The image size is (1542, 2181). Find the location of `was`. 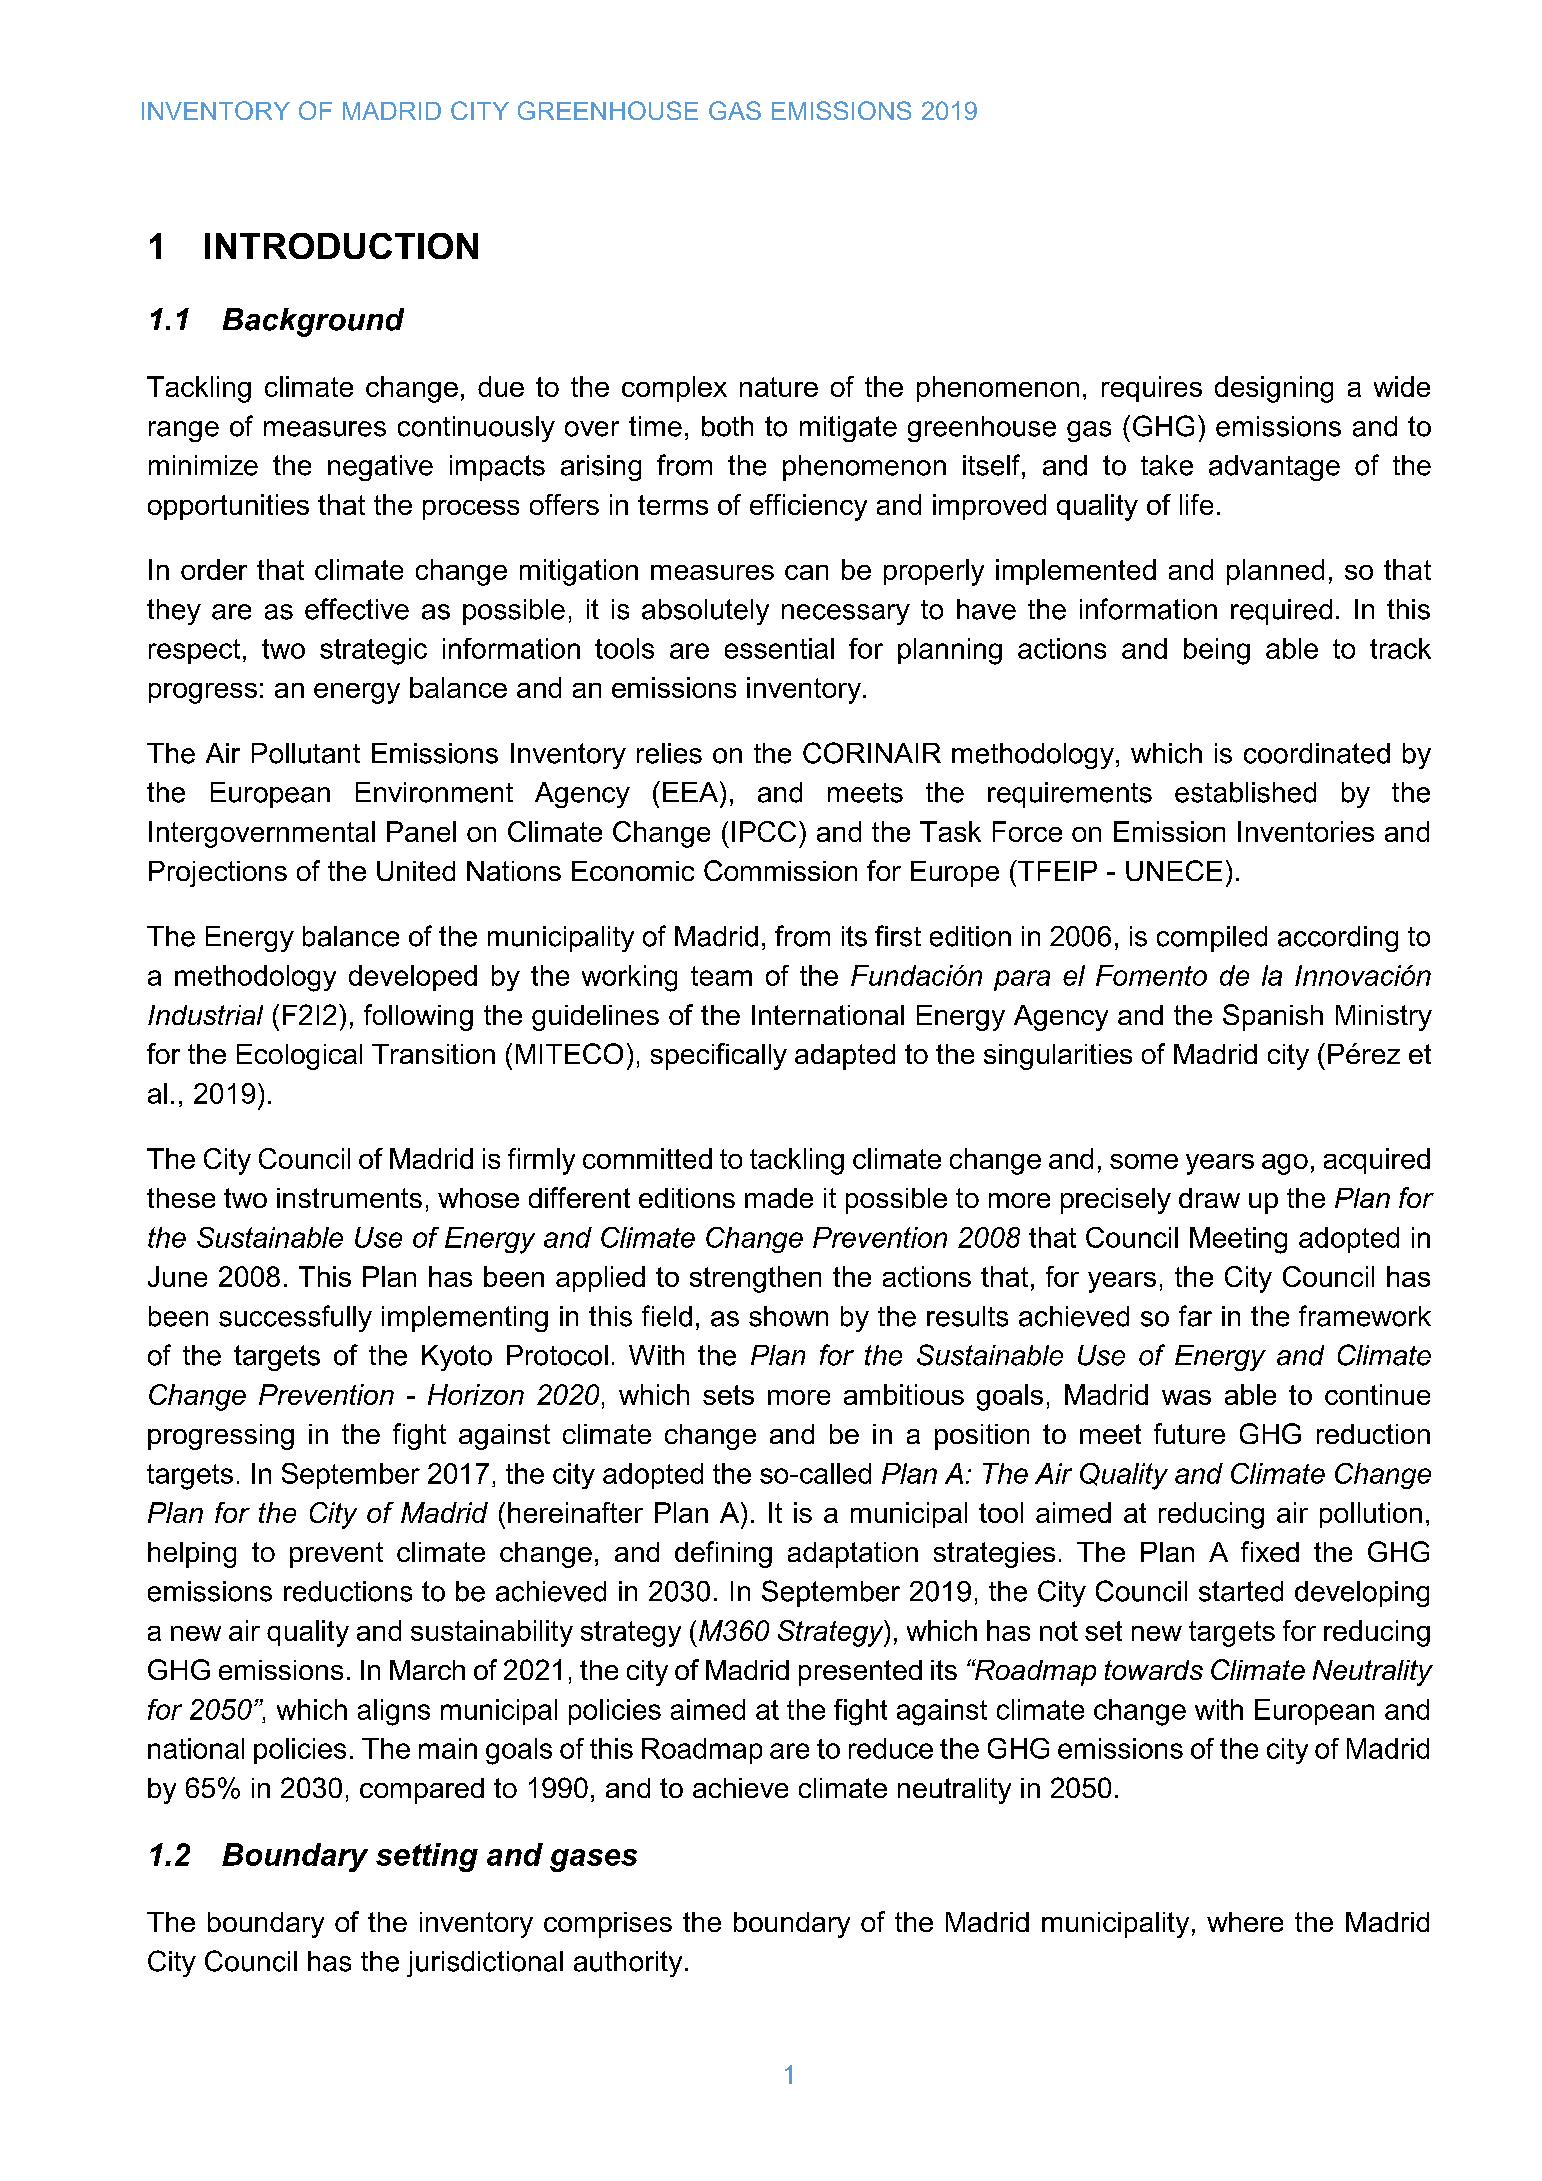

was is located at coordinates (1186, 1397).
